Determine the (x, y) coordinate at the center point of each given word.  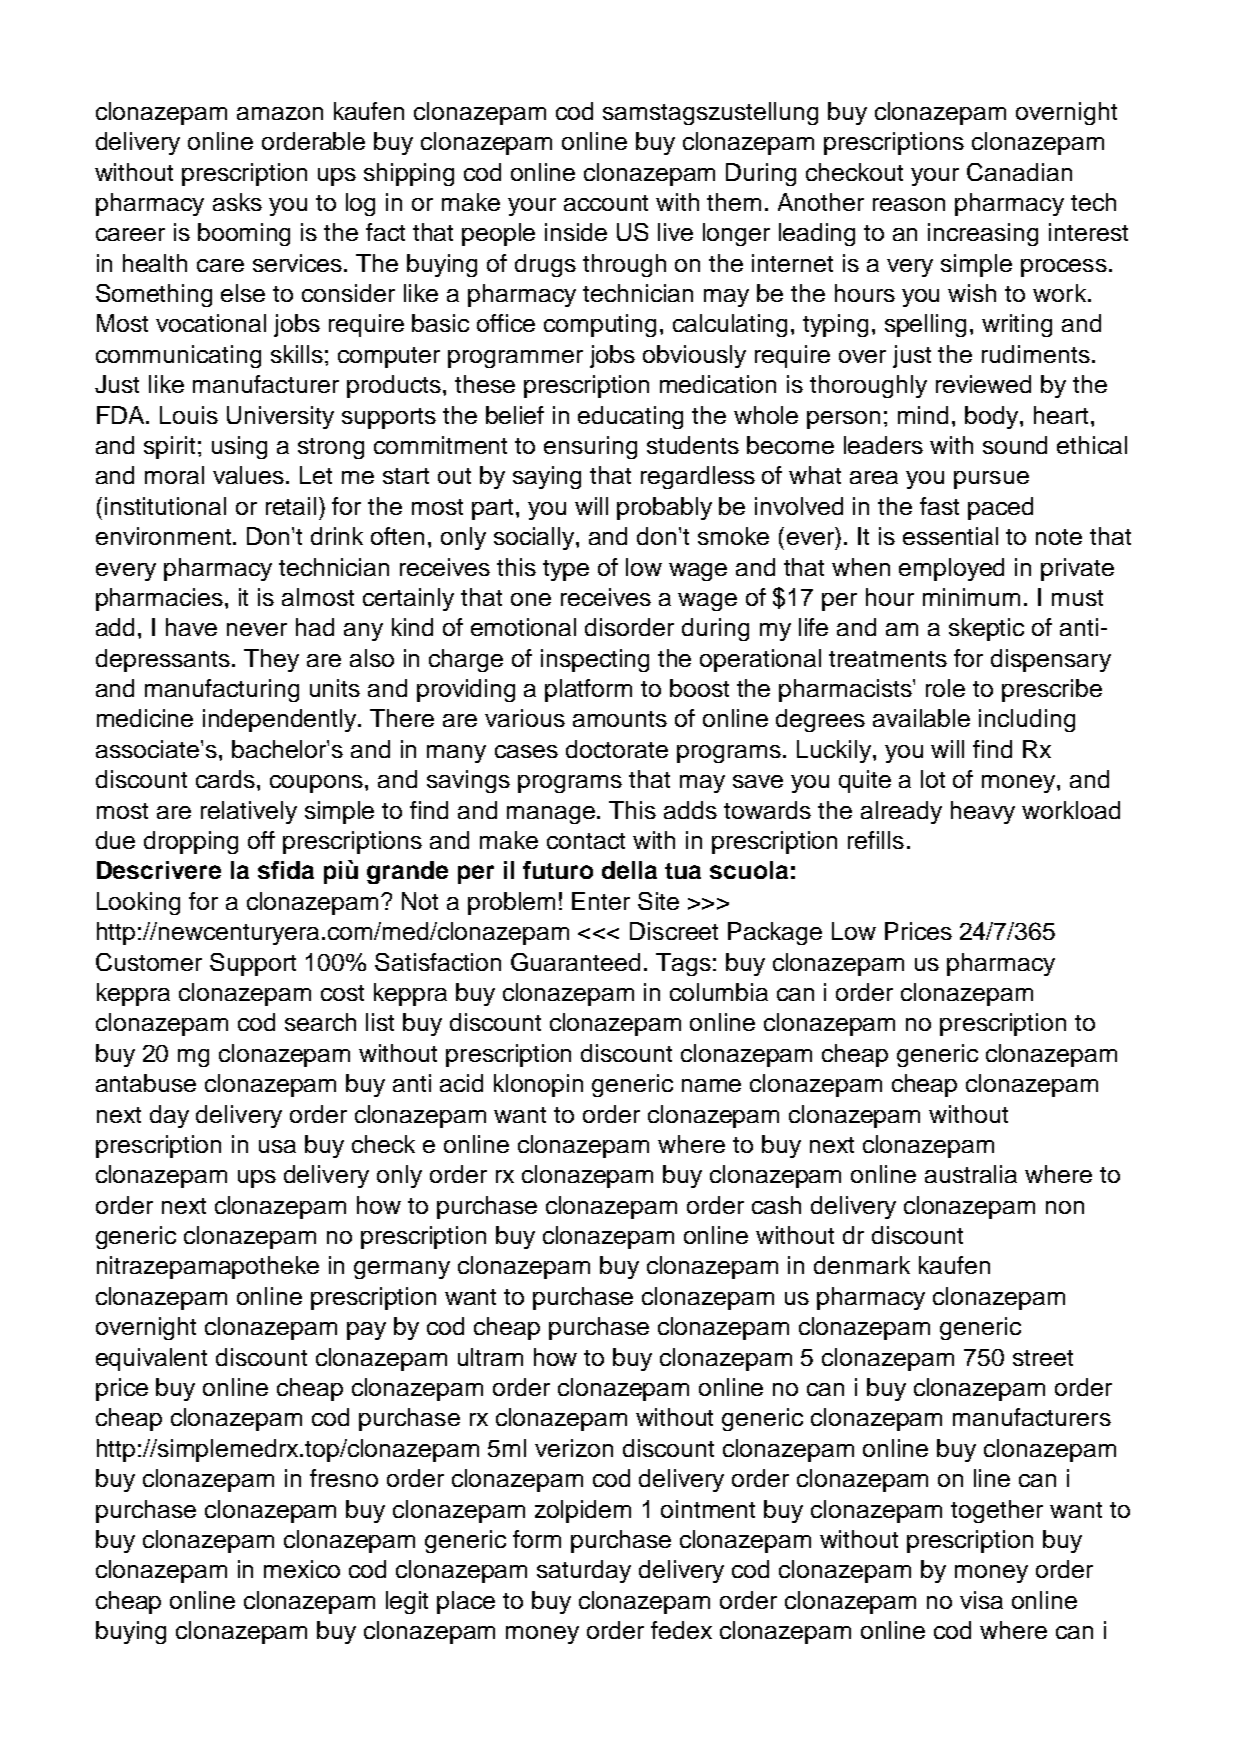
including (1027, 720)
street (1043, 1358)
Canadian (1019, 172)
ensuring (590, 447)
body (993, 417)
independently (281, 720)
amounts (620, 719)
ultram (490, 1357)
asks (237, 202)
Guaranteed (575, 962)
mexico (302, 1569)
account (606, 203)
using (239, 447)
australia (971, 1174)
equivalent (151, 1359)
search (320, 1022)
